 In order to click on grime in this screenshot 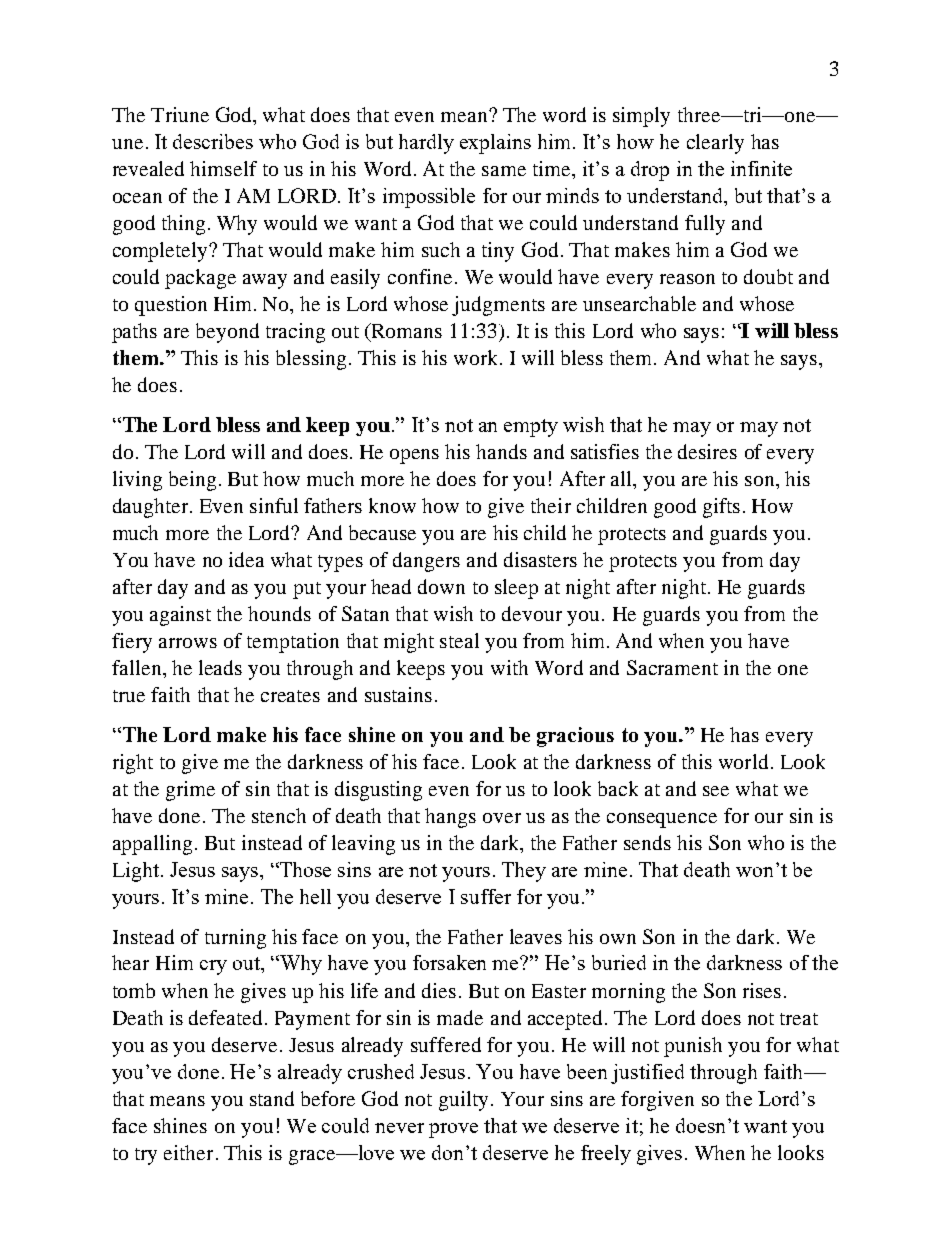, I will do `click(190, 791)`.
